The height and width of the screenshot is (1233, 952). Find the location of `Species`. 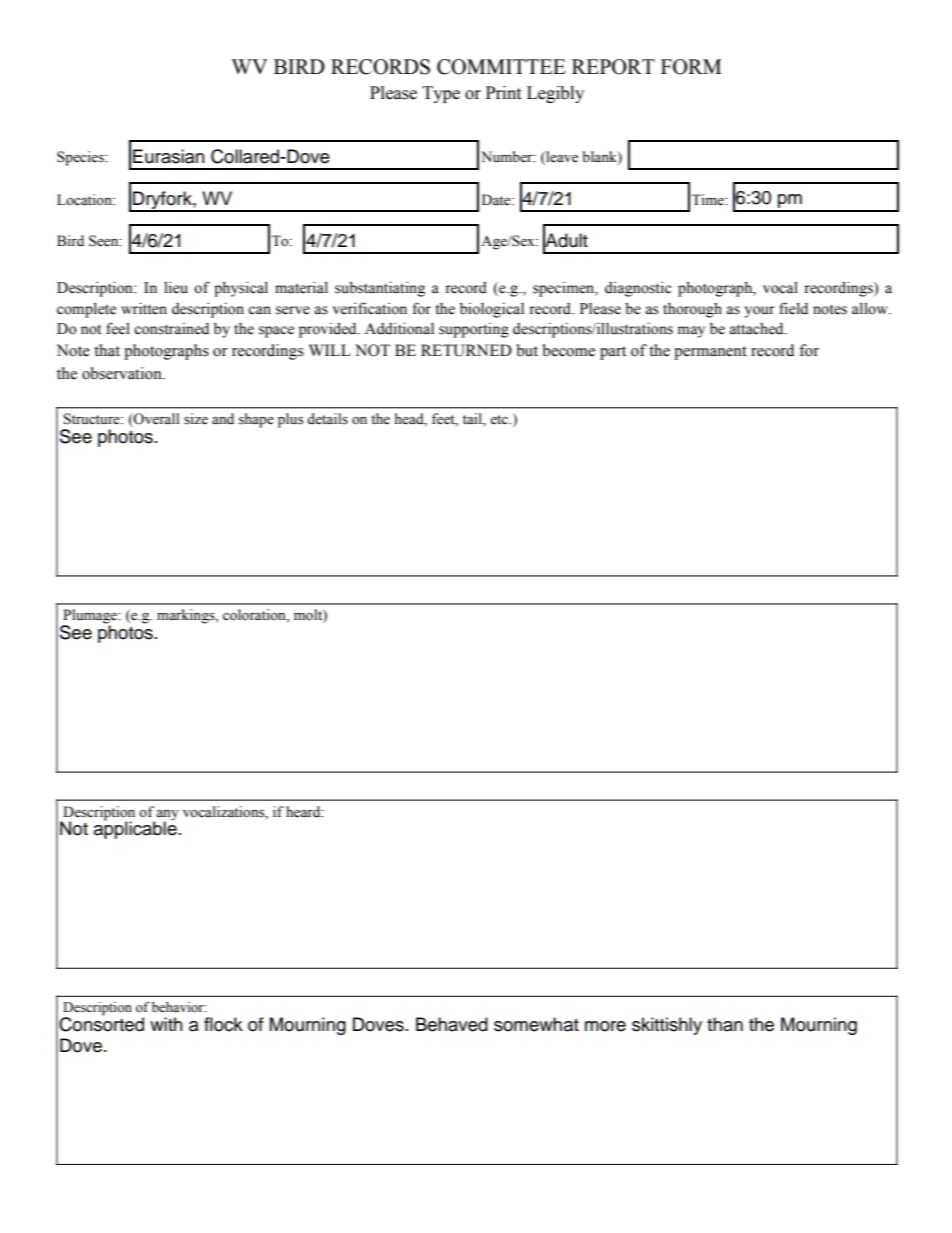

Species is located at coordinates (81, 158).
